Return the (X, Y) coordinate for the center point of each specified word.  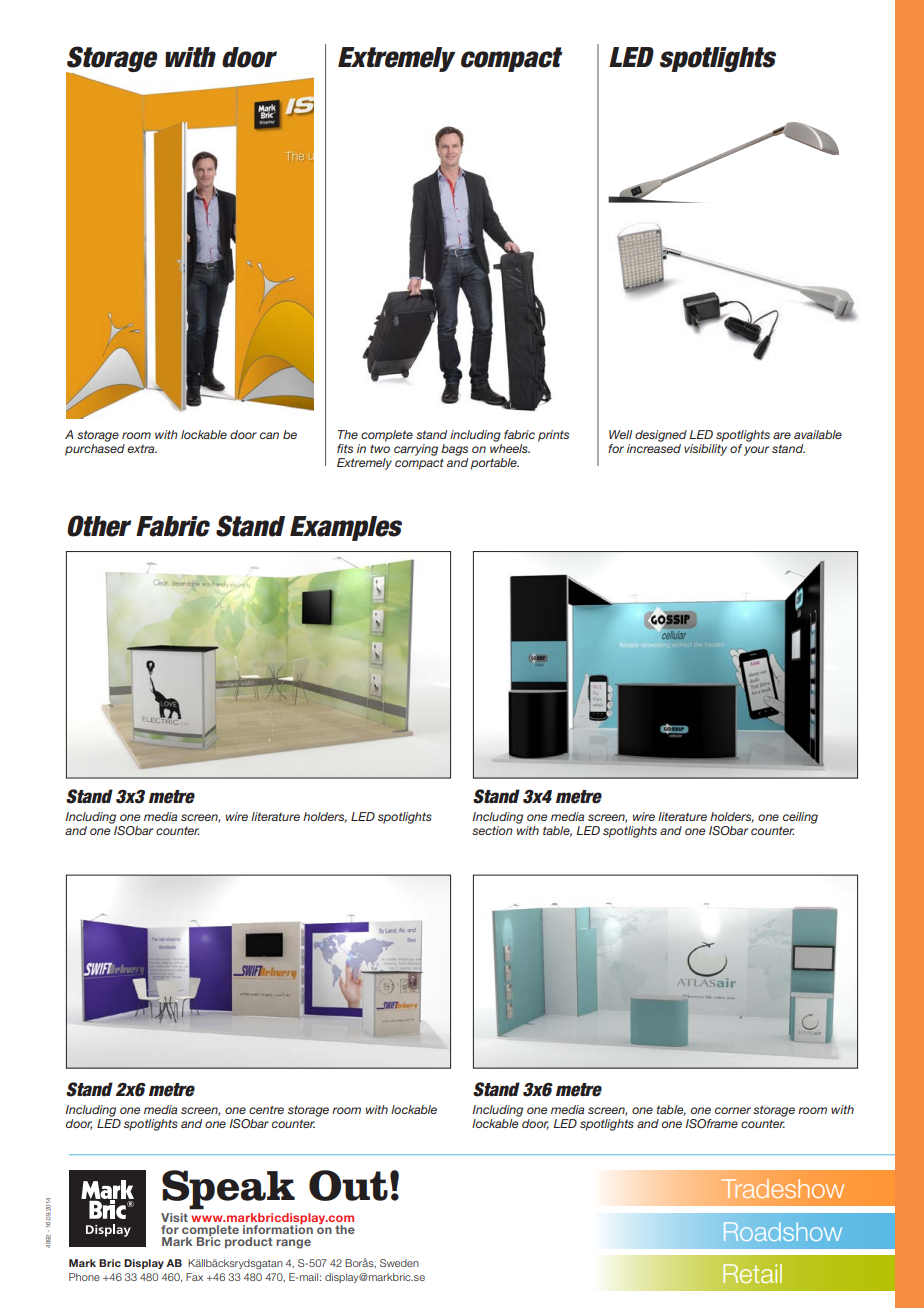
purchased (95, 448)
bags (454, 450)
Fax (194, 1277)
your (756, 451)
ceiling (799, 819)
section (492, 830)
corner (733, 1110)
